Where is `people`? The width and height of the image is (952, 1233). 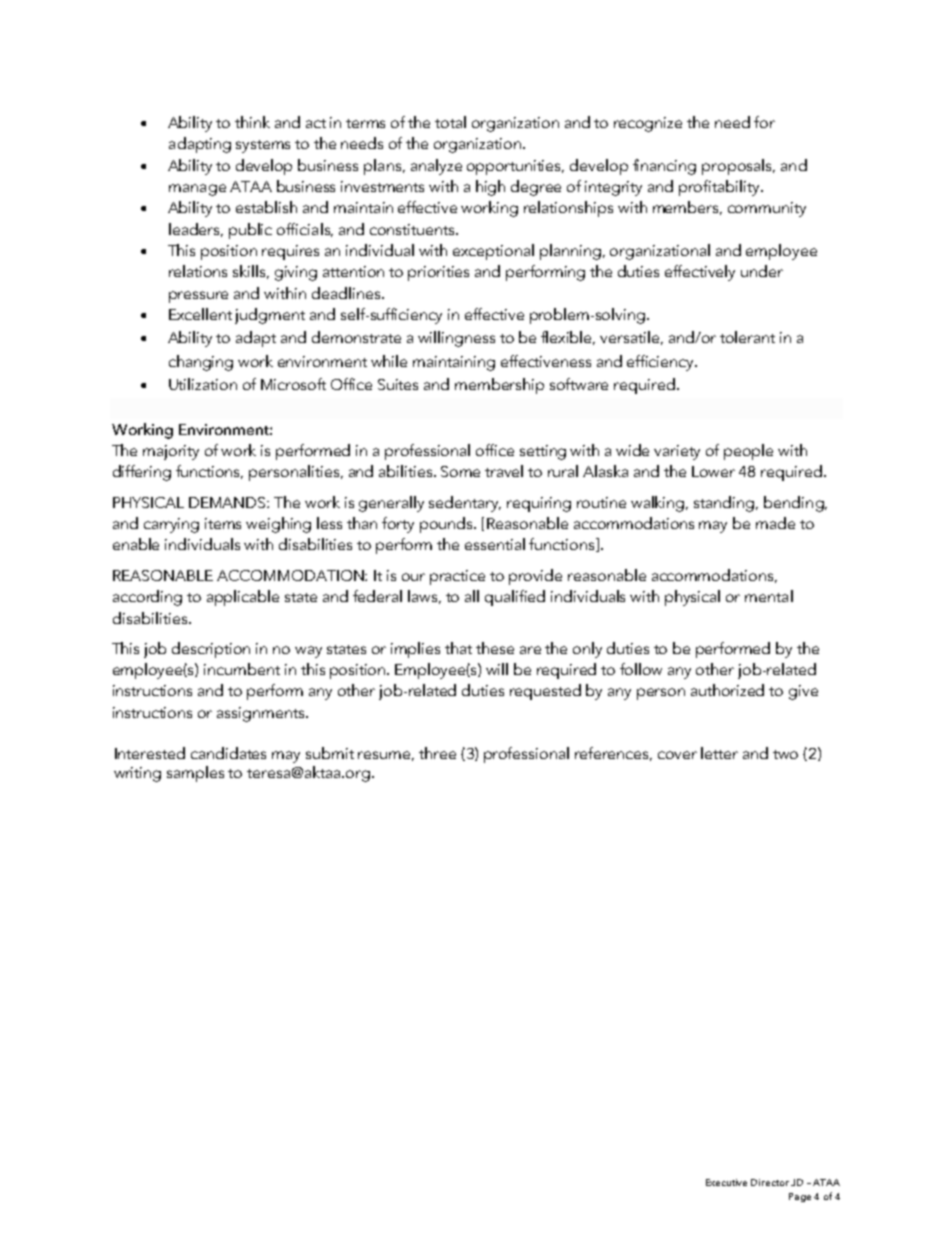
people is located at coordinates (748, 452).
